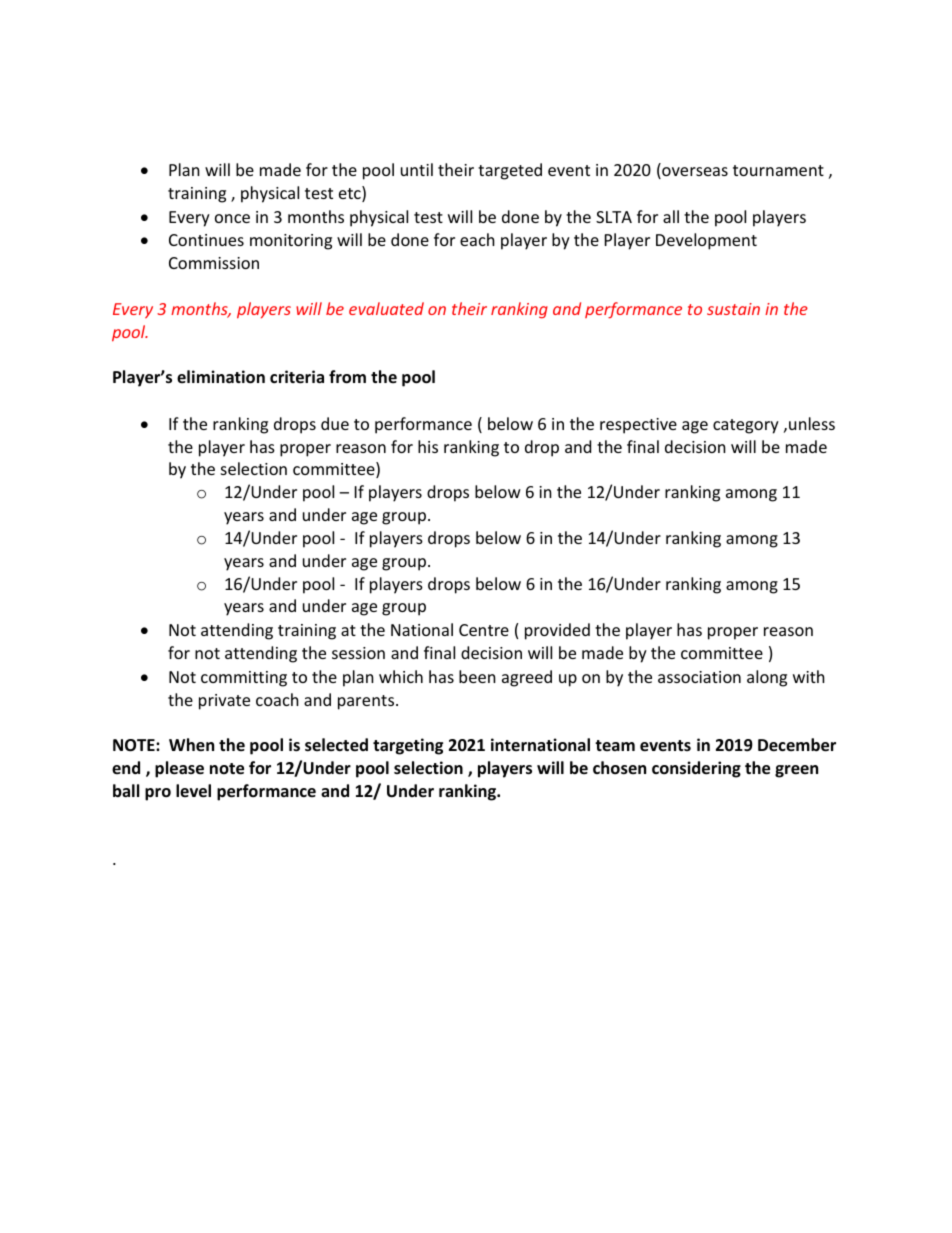 The width and height of the image is (952, 1233). What do you see at coordinates (408, 746) in the image?
I see `targeting` at bounding box center [408, 746].
